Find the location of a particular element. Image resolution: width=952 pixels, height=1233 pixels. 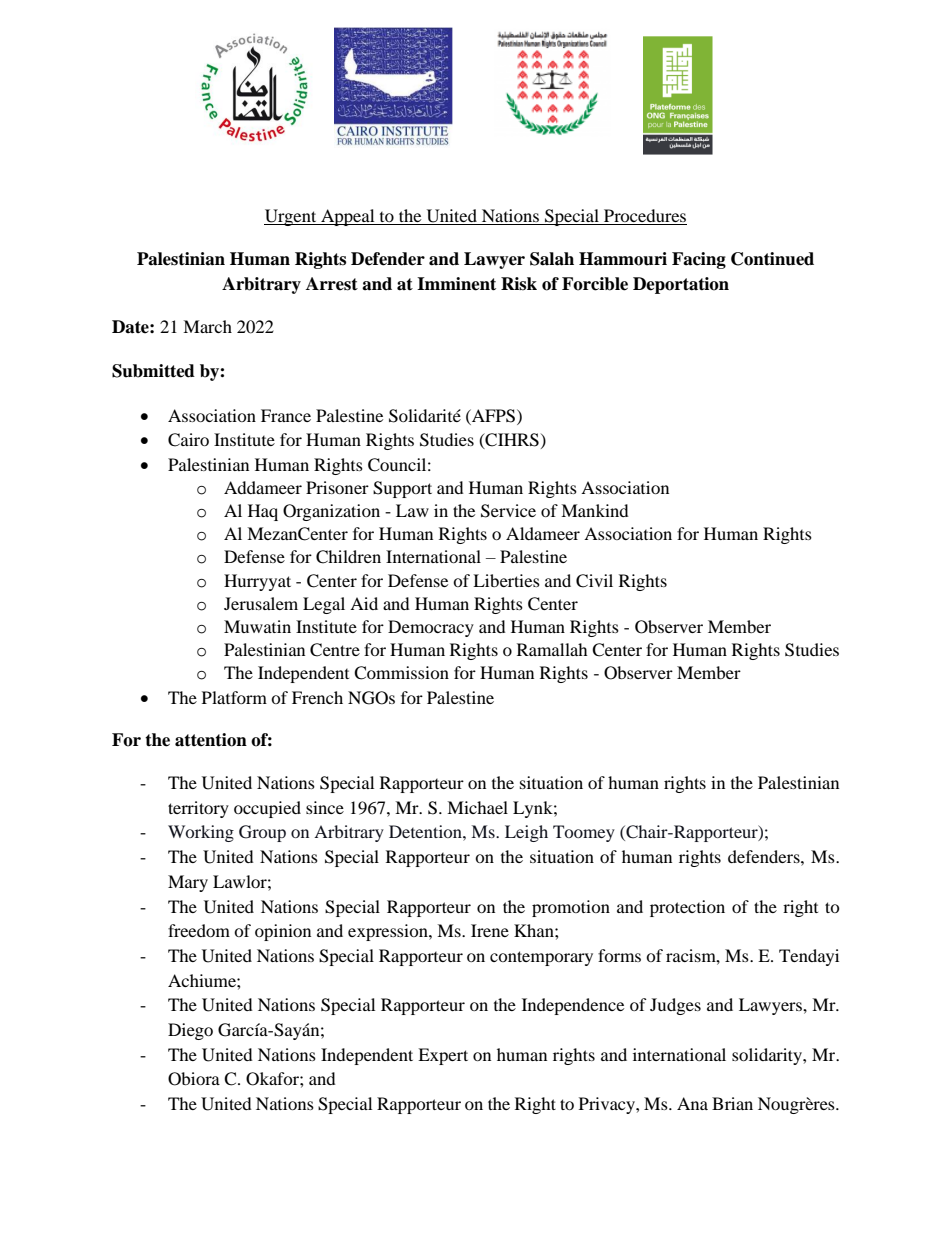

Diego is located at coordinates (190, 1031).
